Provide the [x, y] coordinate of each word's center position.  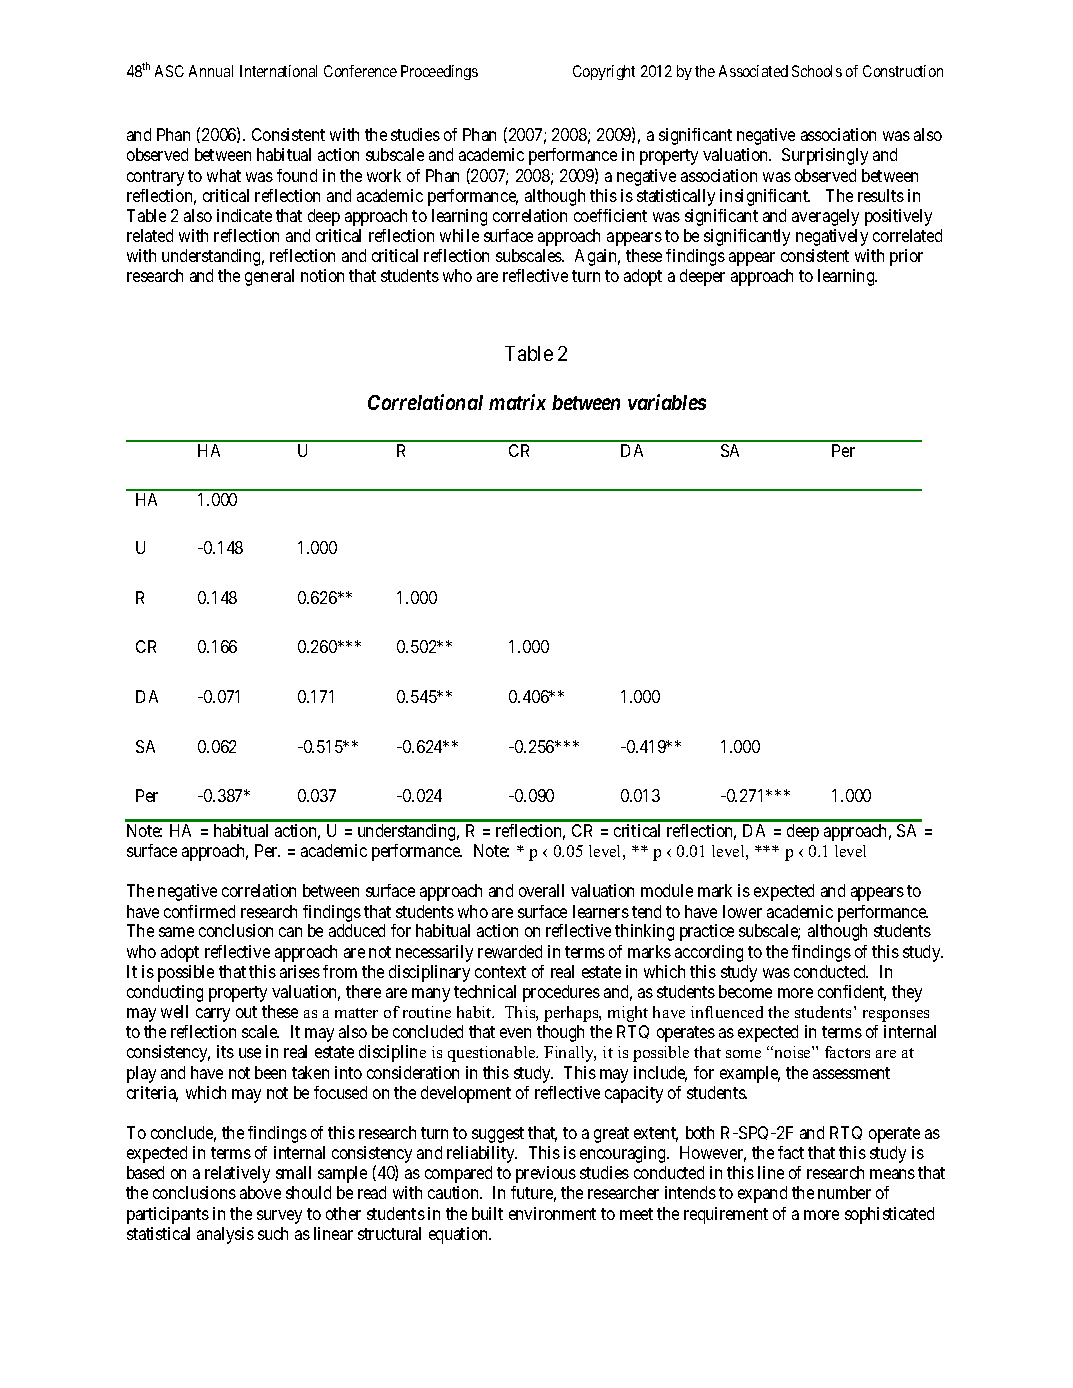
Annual [211, 71]
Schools [817, 71]
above [260, 1192]
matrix [517, 402]
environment [552, 1213]
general [269, 277]
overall [541, 890]
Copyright [604, 72]
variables [667, 402]
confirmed [199, 911]
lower [742, 911]
